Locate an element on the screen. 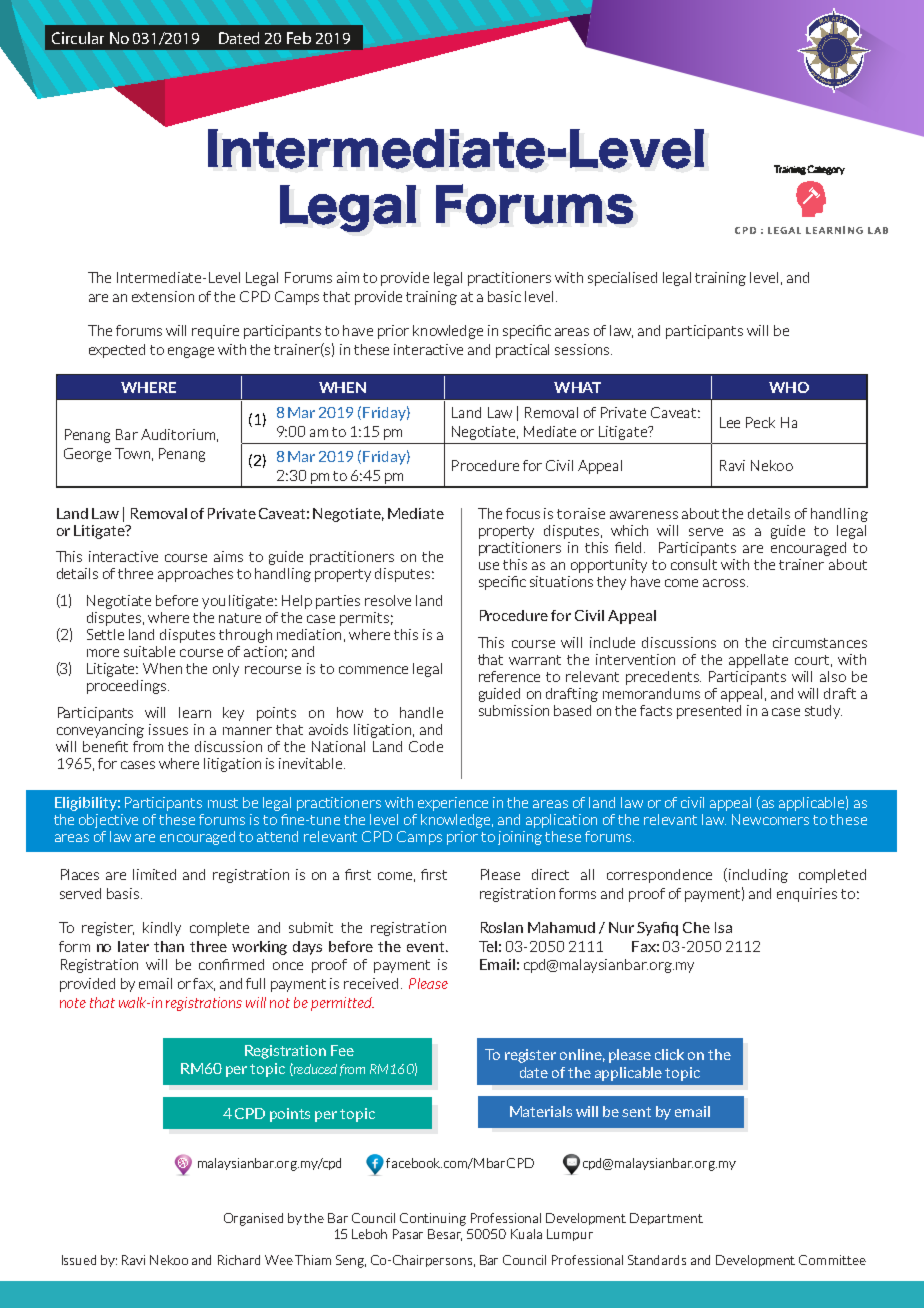 The width and height of the screenshot is (924, 1308). Code is located at coordinates (426, 746).
